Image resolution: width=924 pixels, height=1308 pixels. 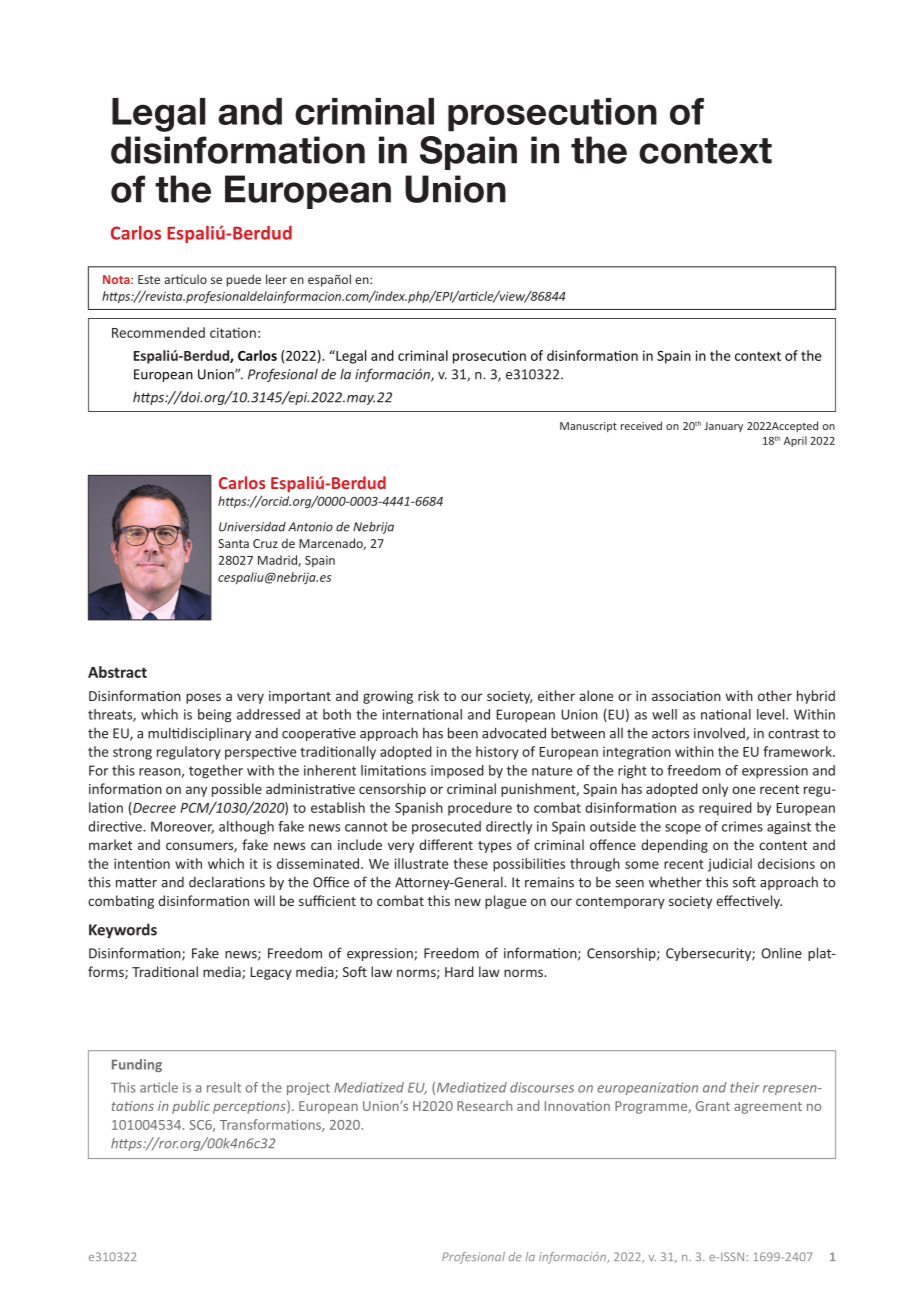 What do you see at coordinates (158, 332) in the screenshot?
I see `Recommended` at bounding box center [158, 332].
